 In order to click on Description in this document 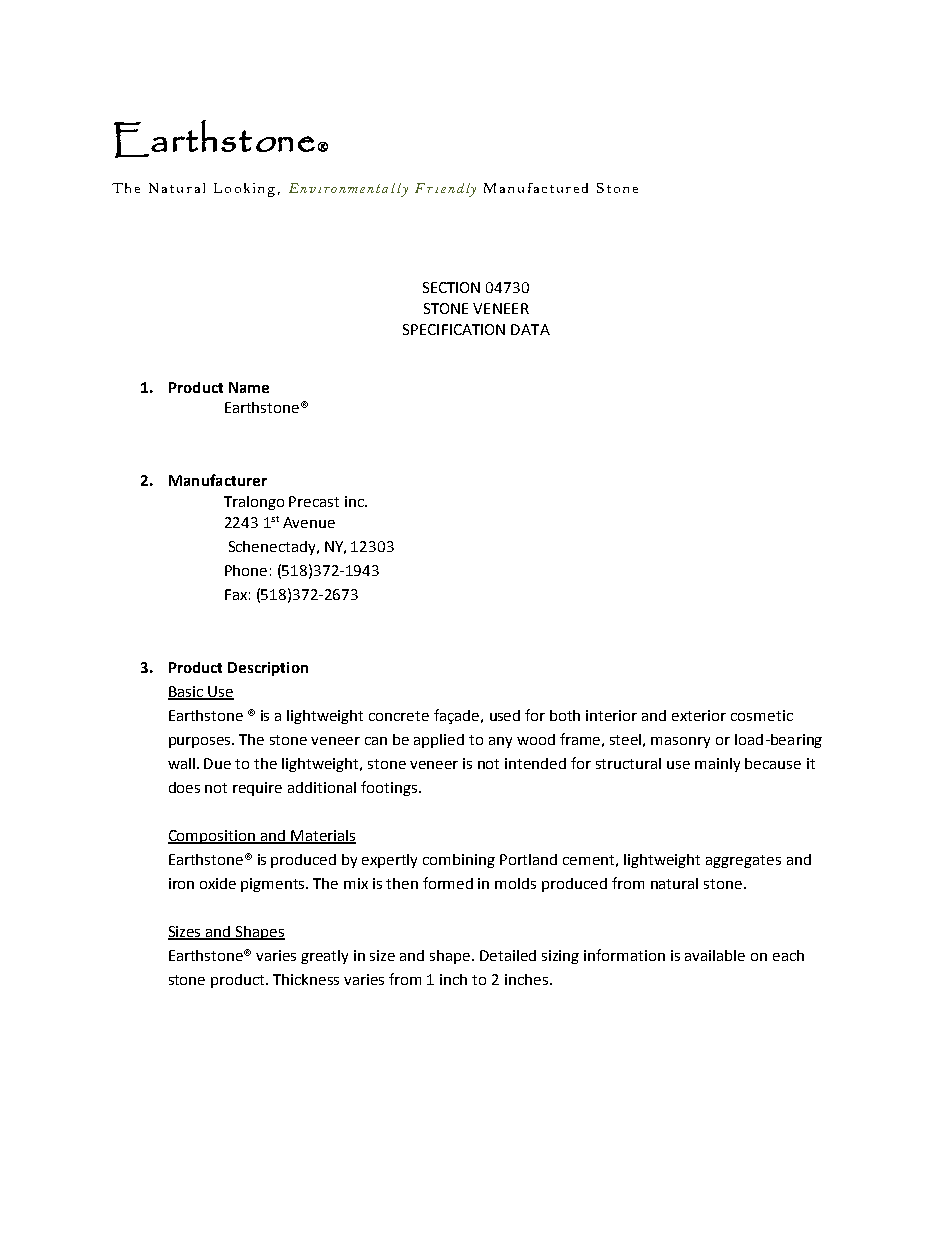, I will do `click(268, 669)`.
